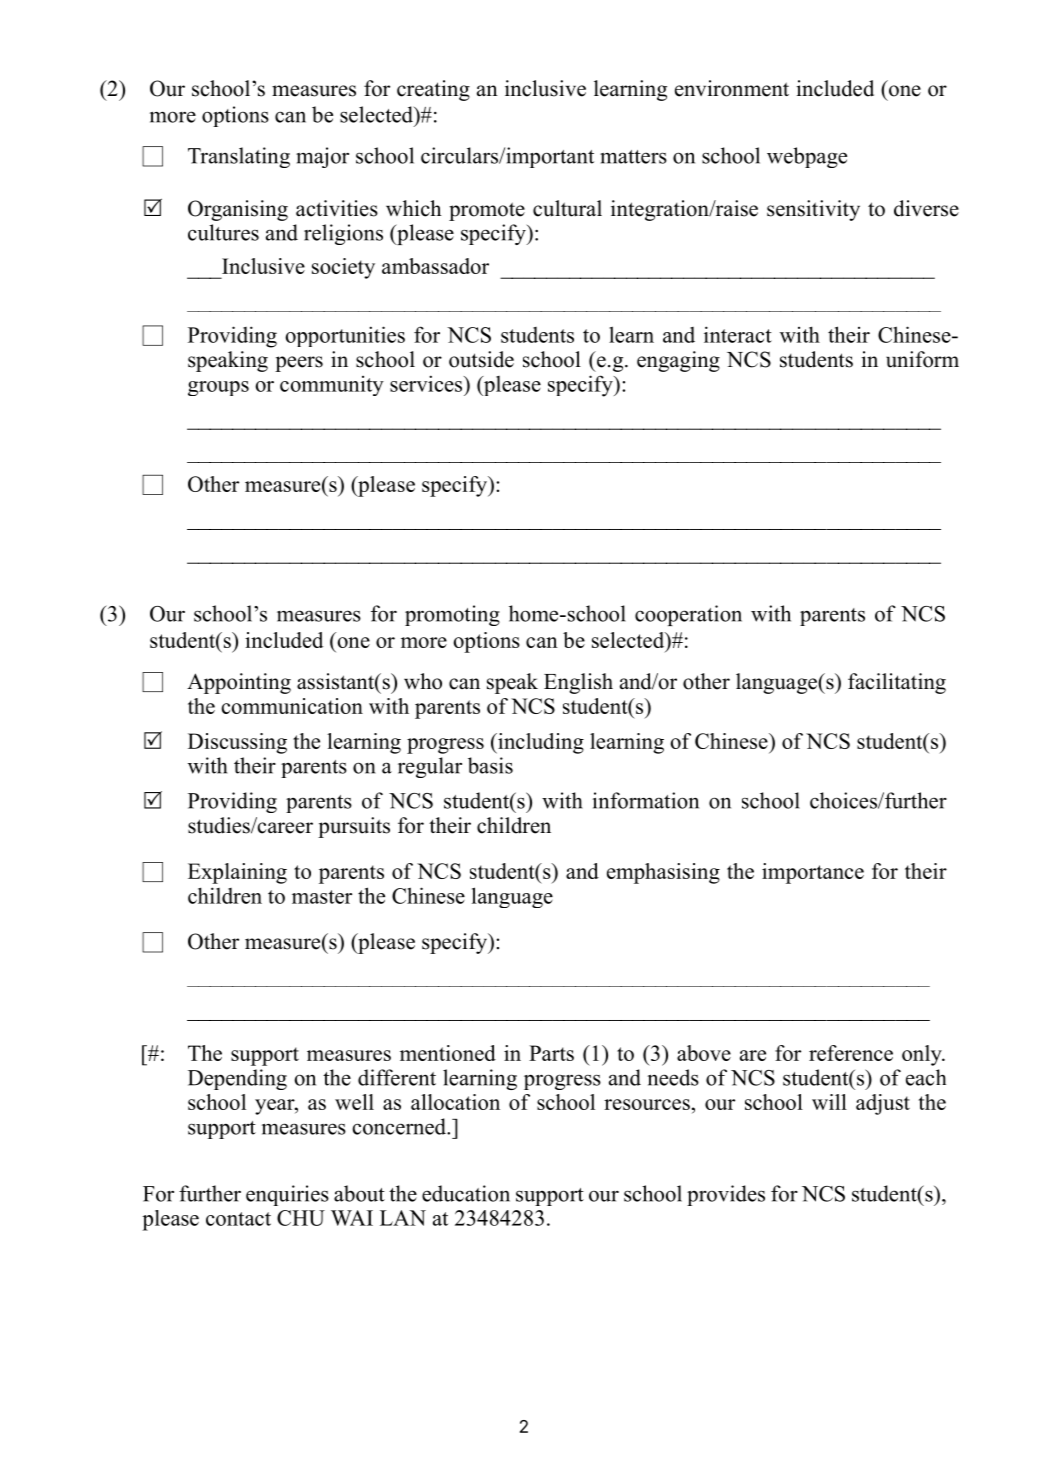 The image size is (1046, 1479). Describe the element at coordinates (287, 1195) in the screenshot. I see `enquiries` at that location.
